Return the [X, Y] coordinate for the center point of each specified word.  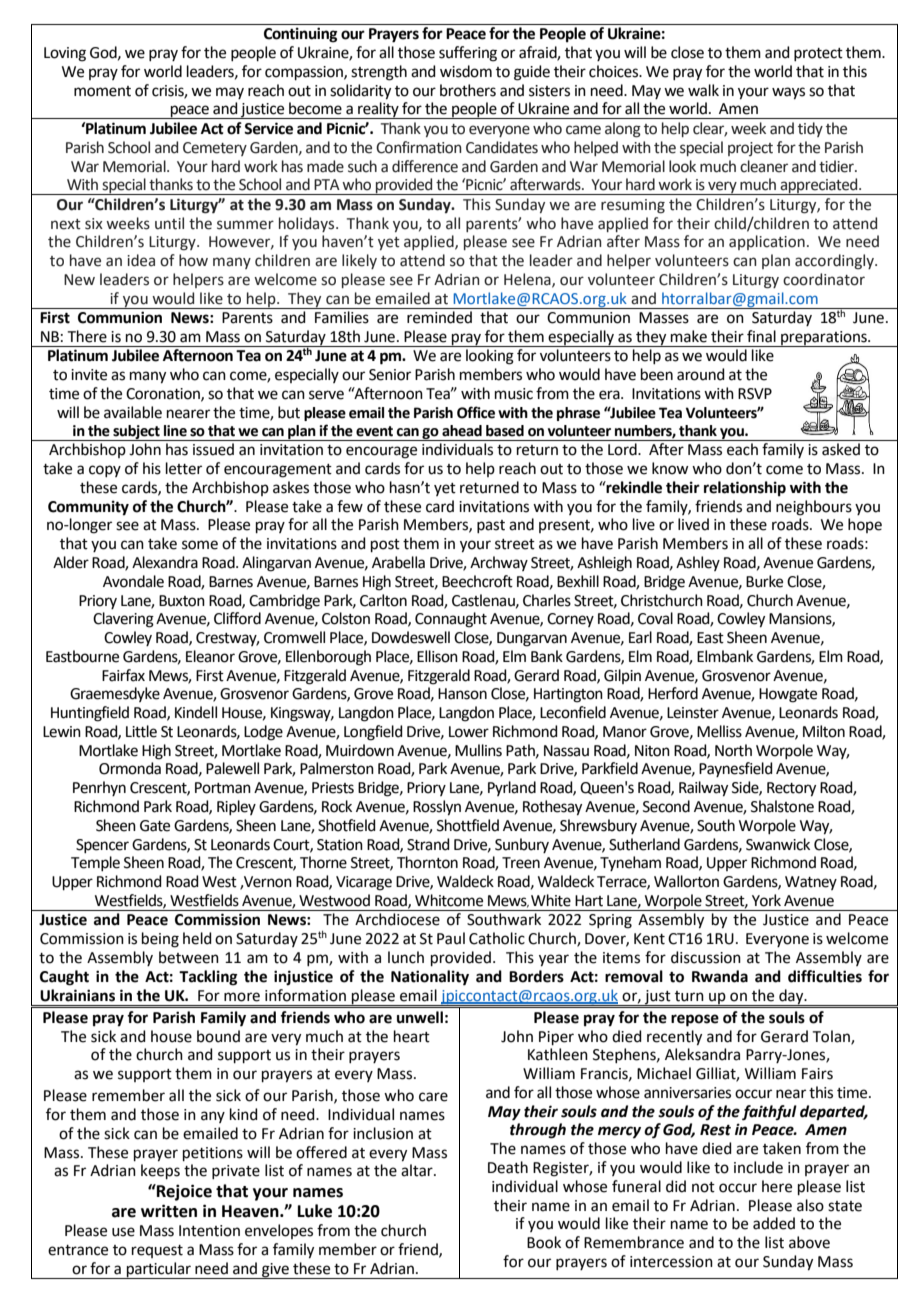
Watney [811, 883]
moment [102, 91]
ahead [462, 431]
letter [184, 468]
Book [544, 1242]
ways [788, 93]
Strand [428, 844]
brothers [468, 90]
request [157, 1251]
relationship [745, 489]
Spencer [102, 846]
